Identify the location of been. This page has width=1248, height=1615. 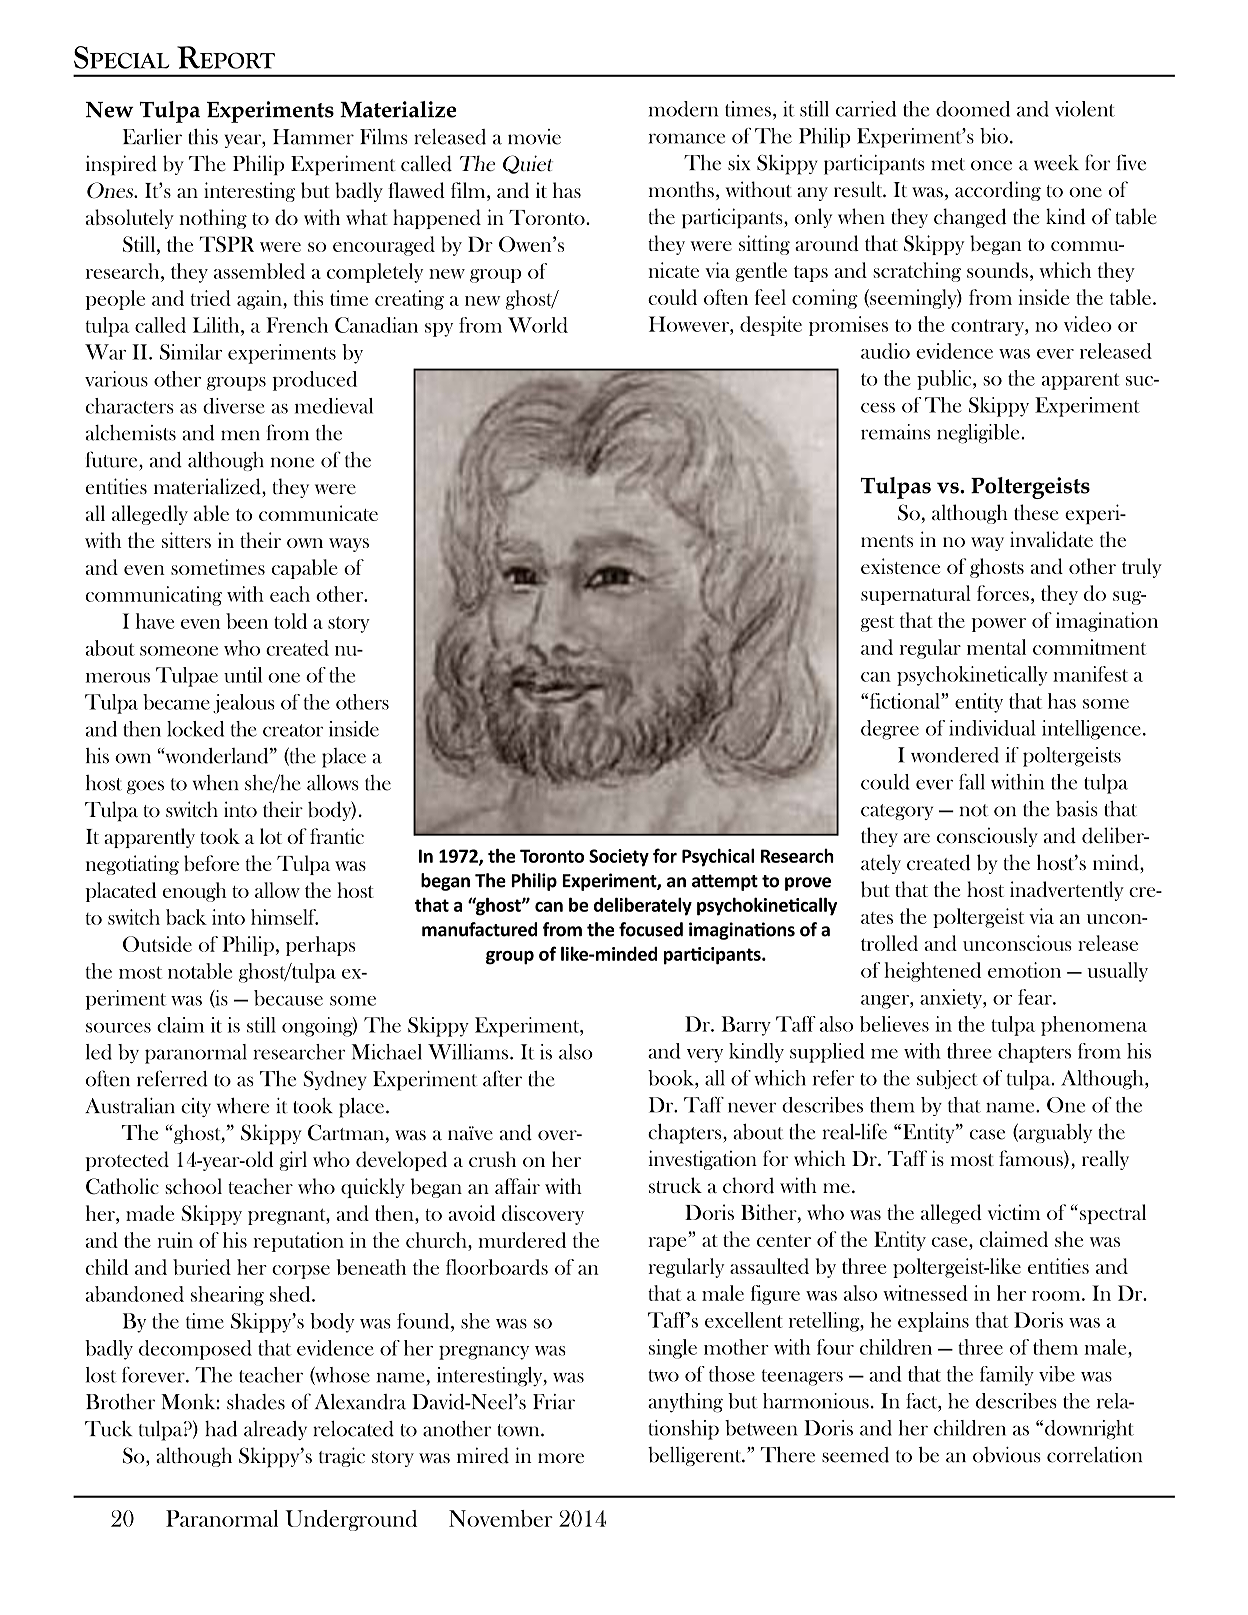
(247, 621).
